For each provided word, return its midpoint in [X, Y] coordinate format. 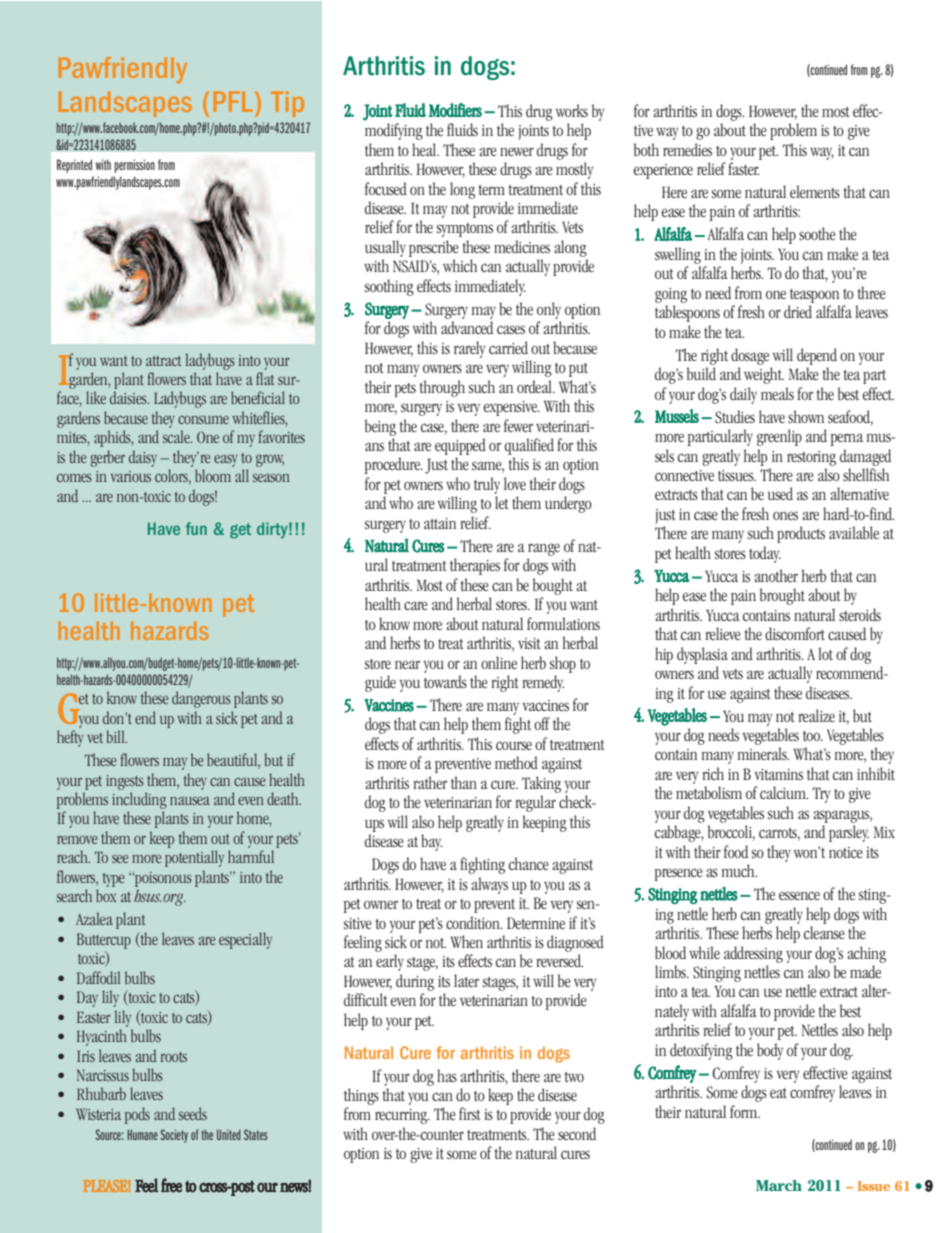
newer [517, 151]
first [469, 1113]
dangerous [201, 699]
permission [134, 166]
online [499, 662]
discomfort [795, 633]
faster [743, 168]
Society [174, 1136]
